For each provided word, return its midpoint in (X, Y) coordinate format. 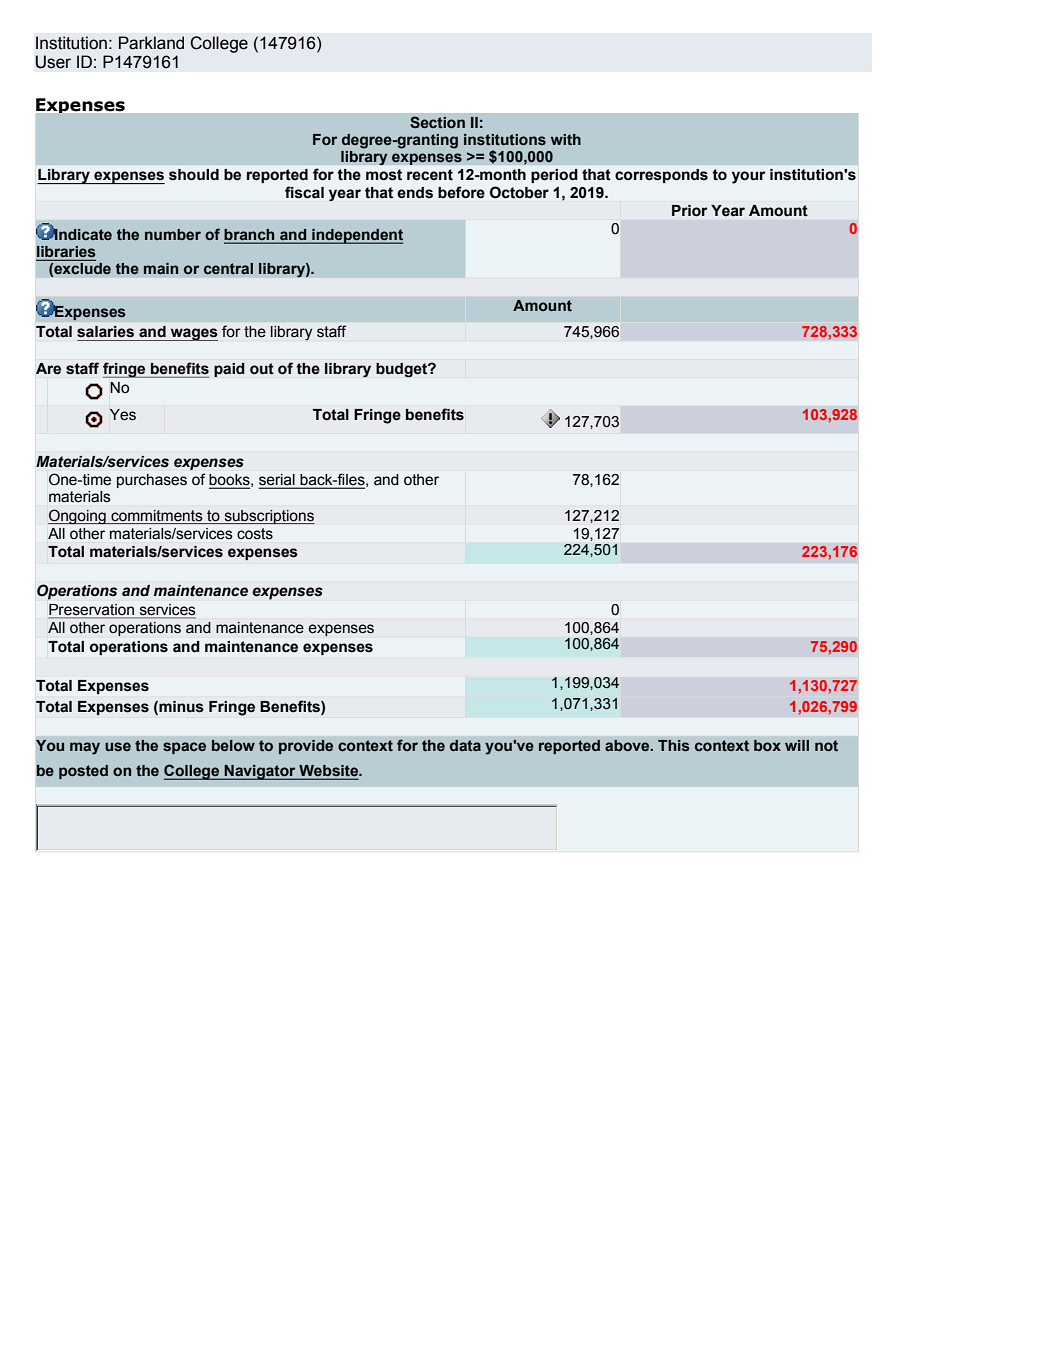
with (566, 139)
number (173, 234)
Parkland (151, 43)
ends (415, 193)
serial (278, 481)
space (184, 748)
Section (437, 122)
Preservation (92, 611)
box (767, 746)
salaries (105, 332)
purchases (152, 481)
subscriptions (268, 517)
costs (255, 533)
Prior (689, 210)
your (748, 177)
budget (403, 370)
